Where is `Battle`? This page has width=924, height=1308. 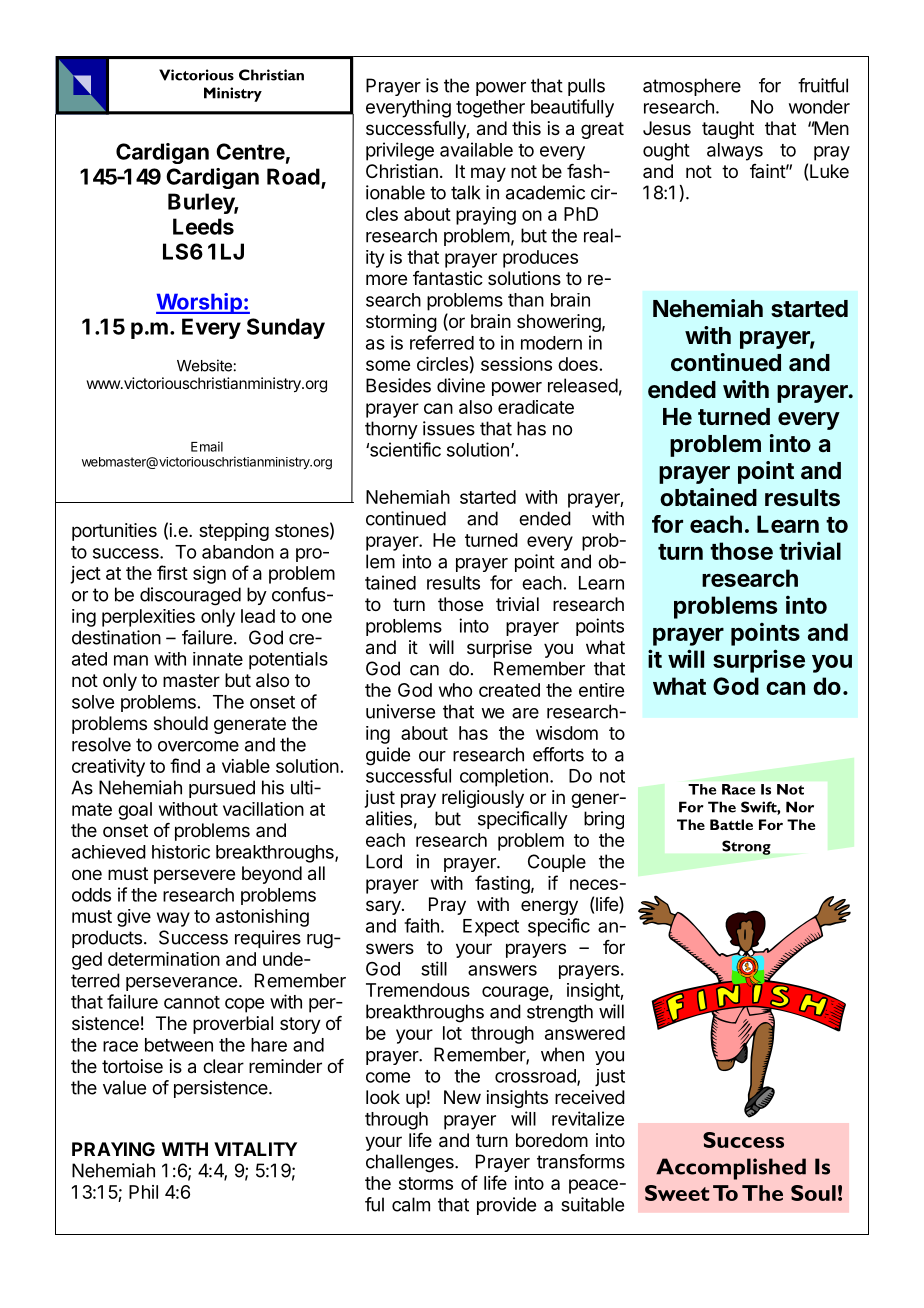
Battle is located at coordinates (731, 824).
